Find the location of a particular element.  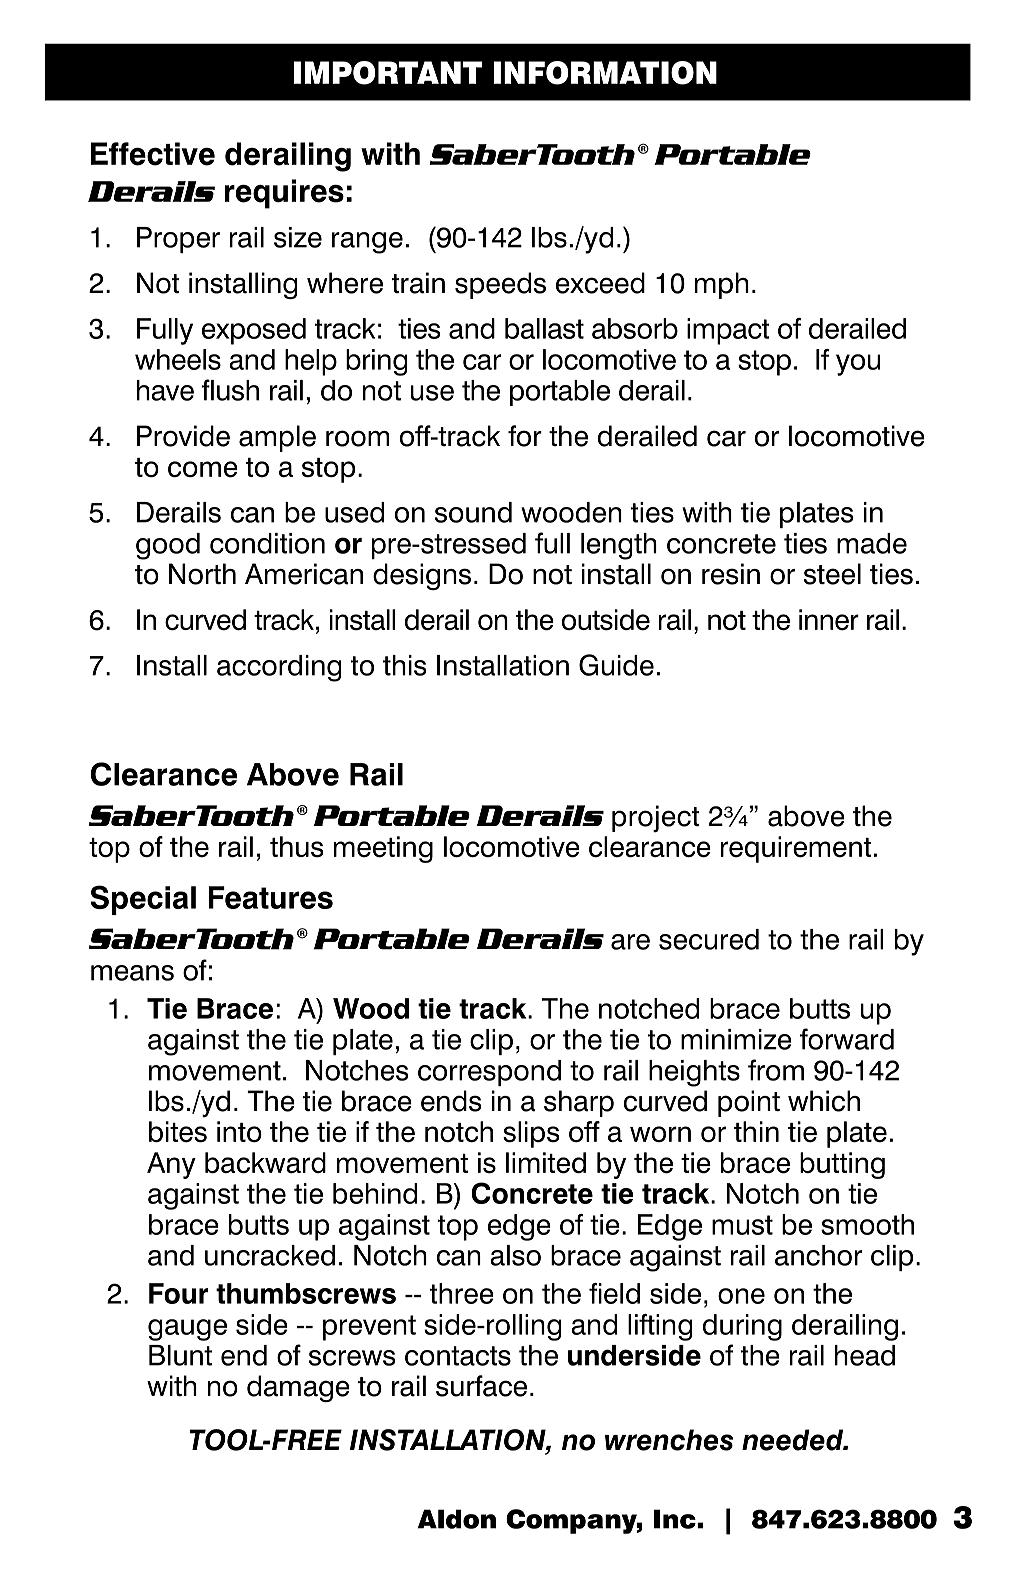

contacts is located at coordinates (458, 1356).
